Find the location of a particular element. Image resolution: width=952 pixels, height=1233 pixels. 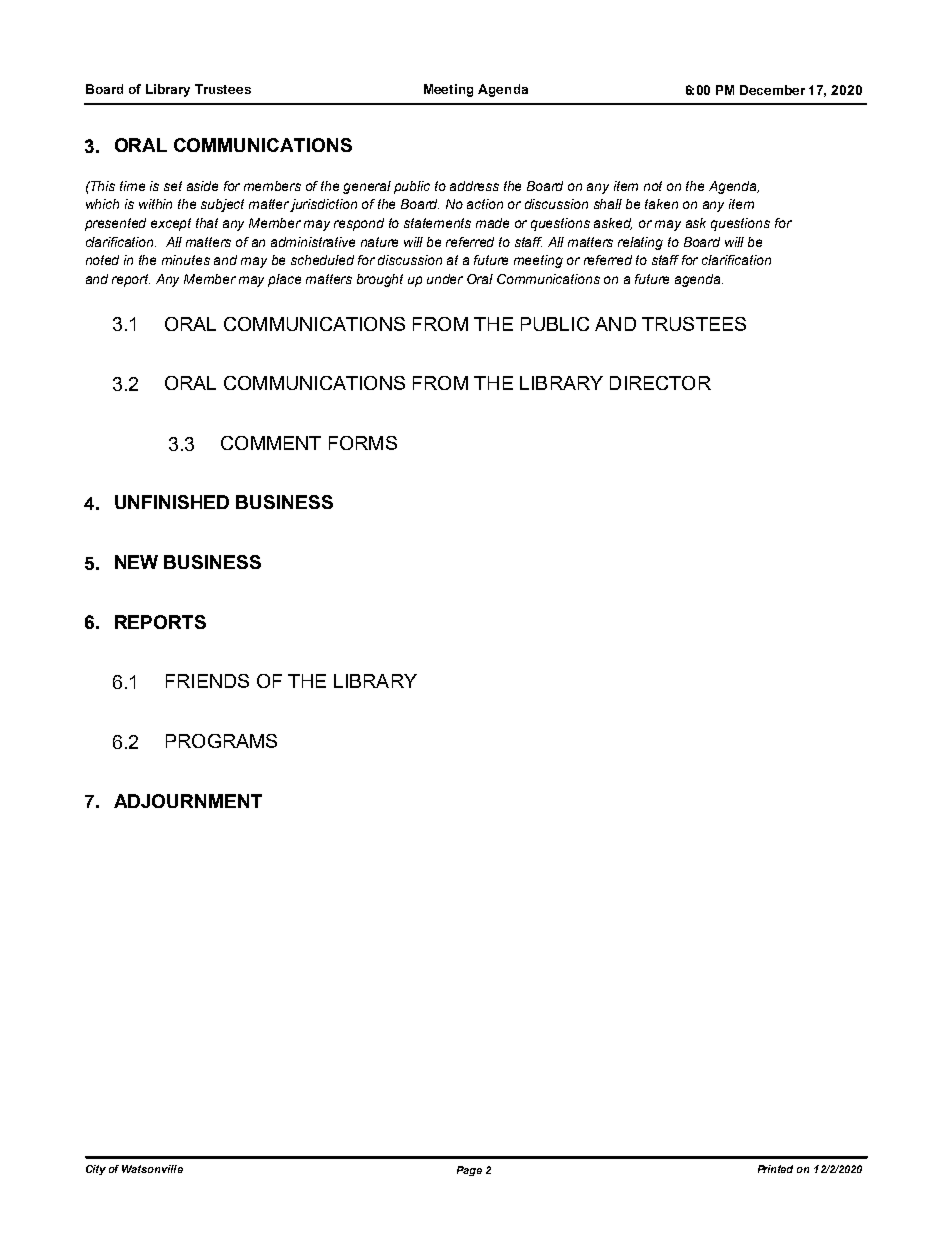

address is located at coordinates (474, 186).
